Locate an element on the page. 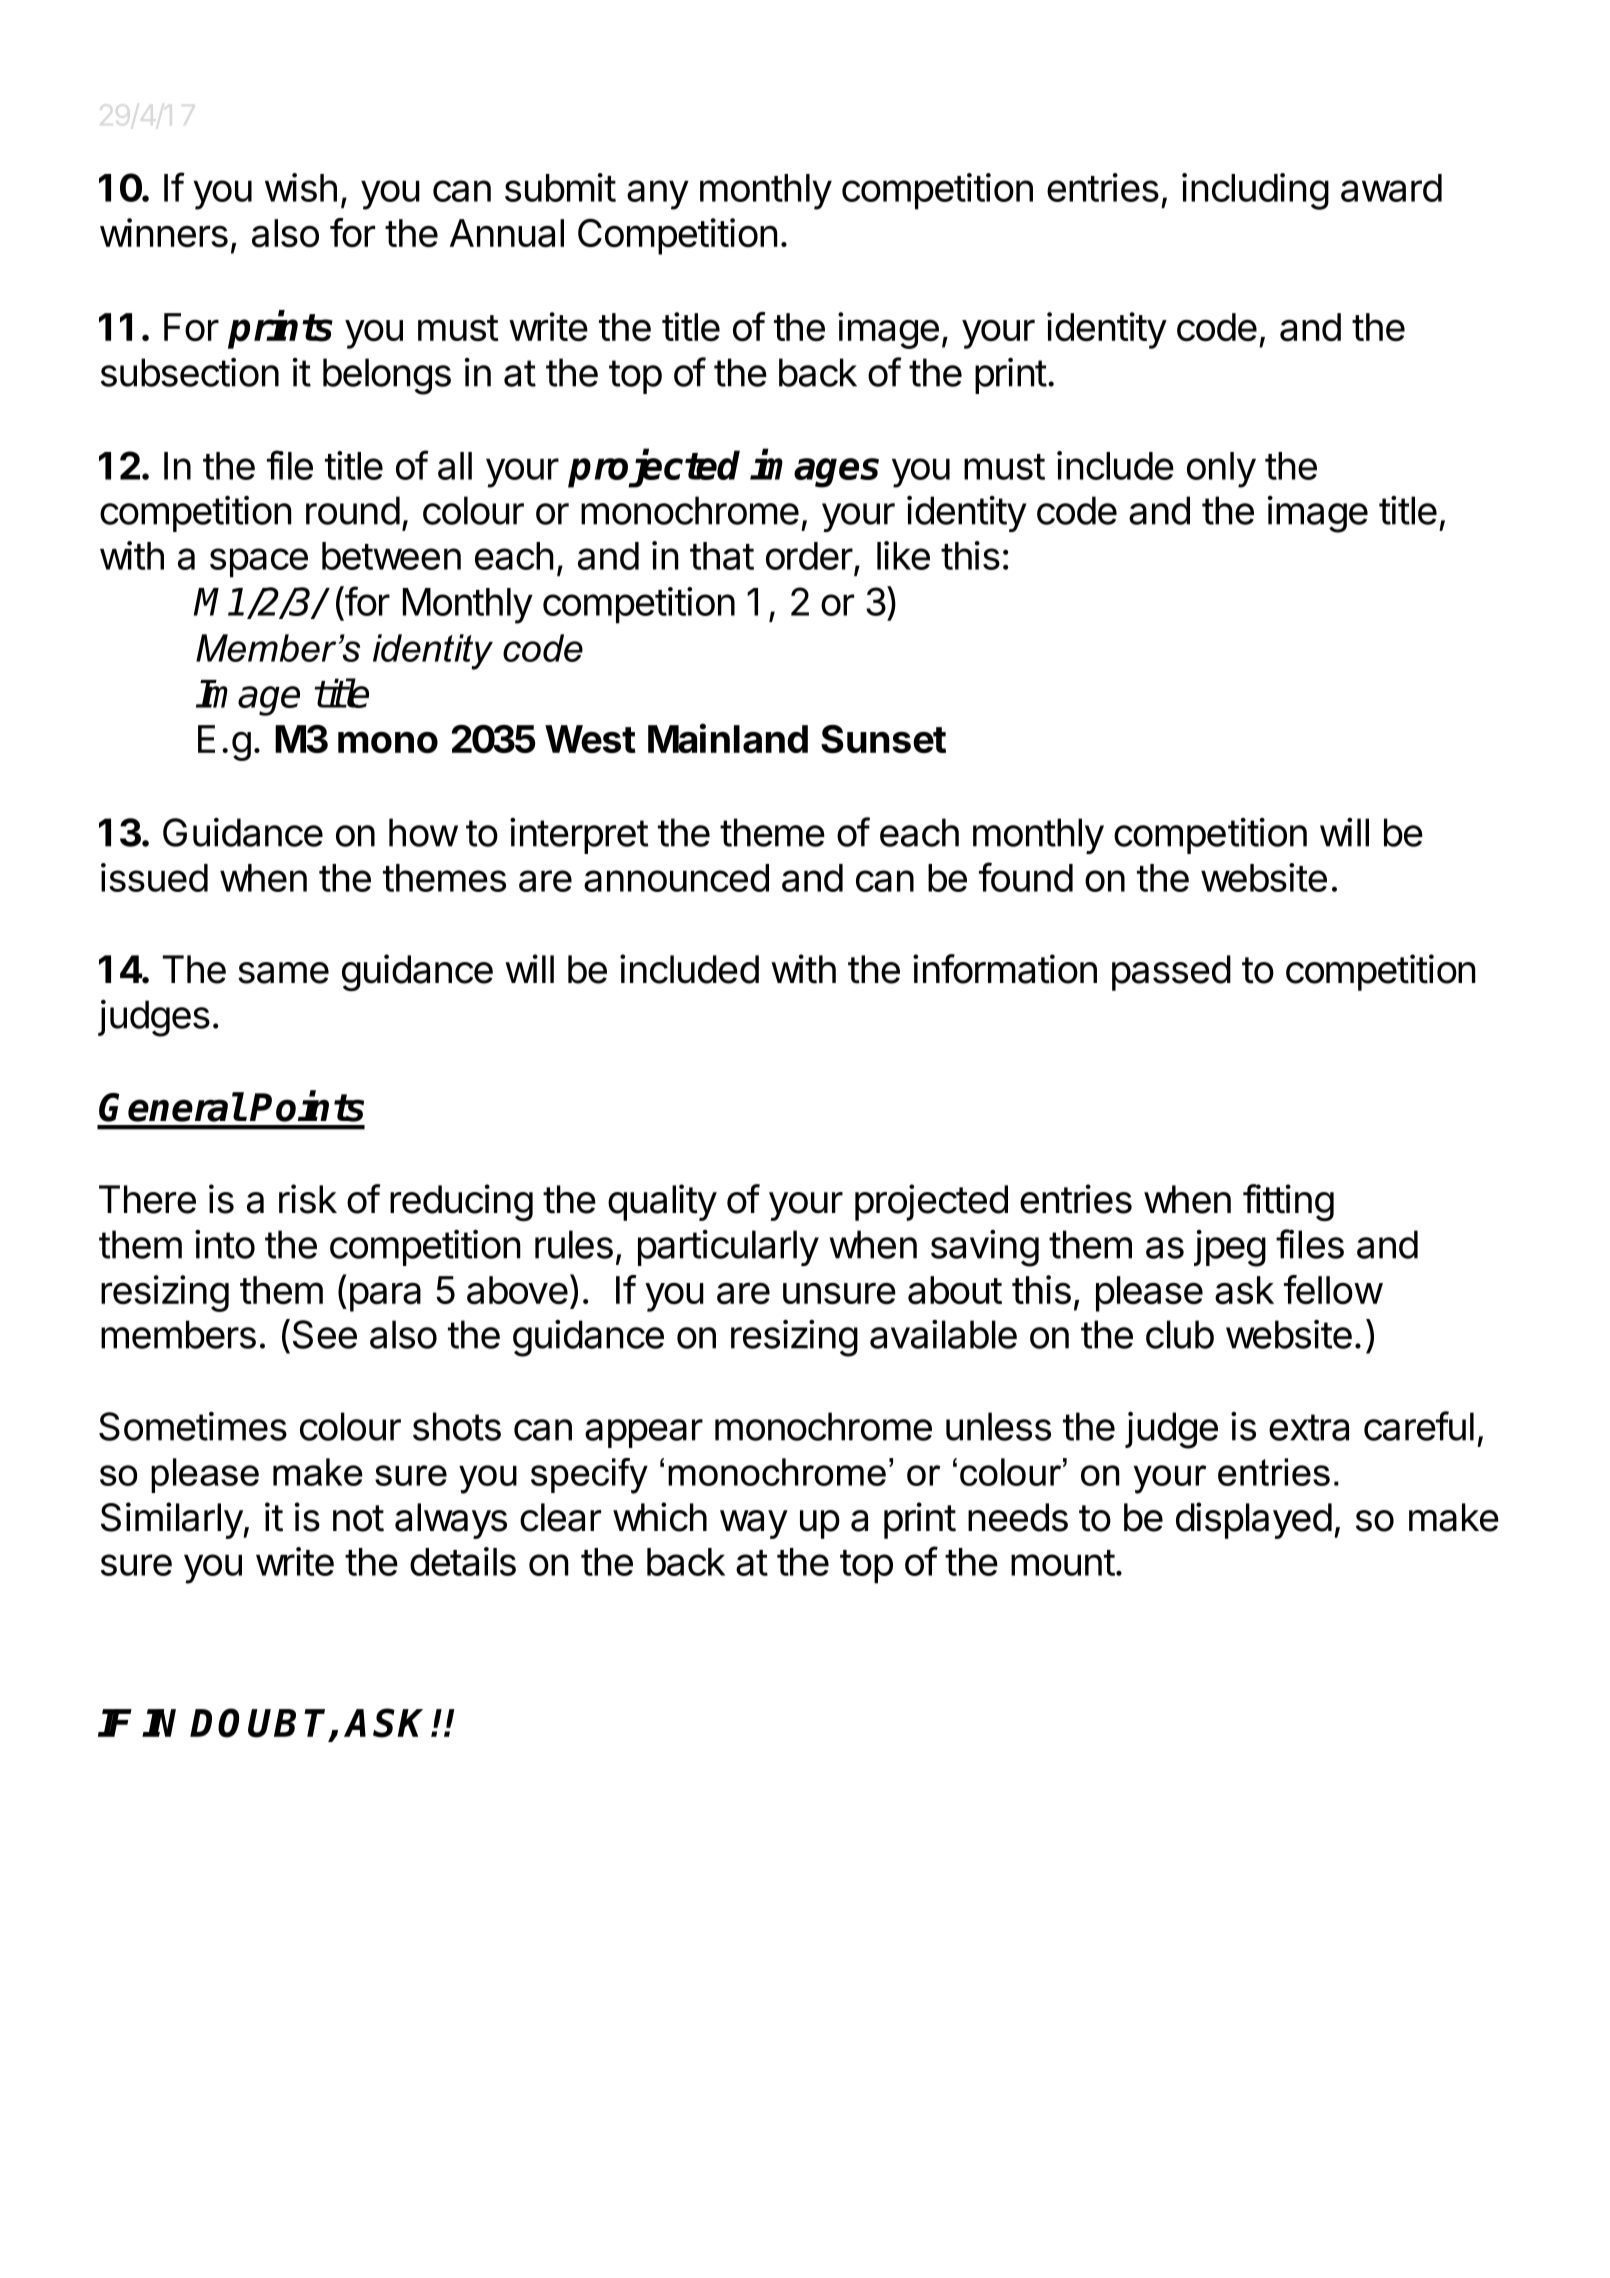 This image has height=2278, width=1610. any is located at coordinates (658, 195).
